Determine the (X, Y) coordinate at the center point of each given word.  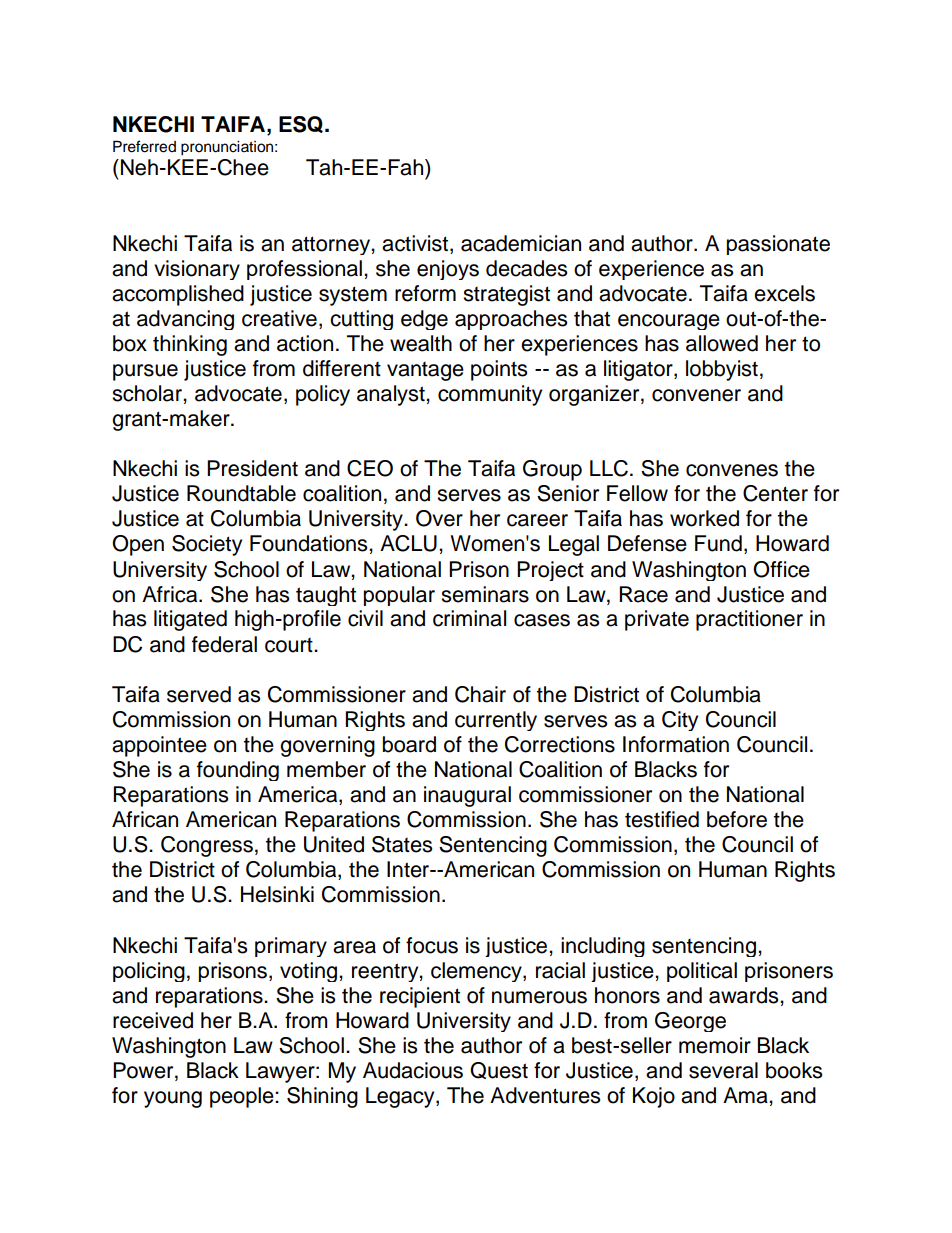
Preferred (144, 146)
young (173, 1099)
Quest (499, 1070)
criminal (469, 618)
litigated (190, 620)
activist (416, 243)
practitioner (749, 620)
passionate (778, 245)
